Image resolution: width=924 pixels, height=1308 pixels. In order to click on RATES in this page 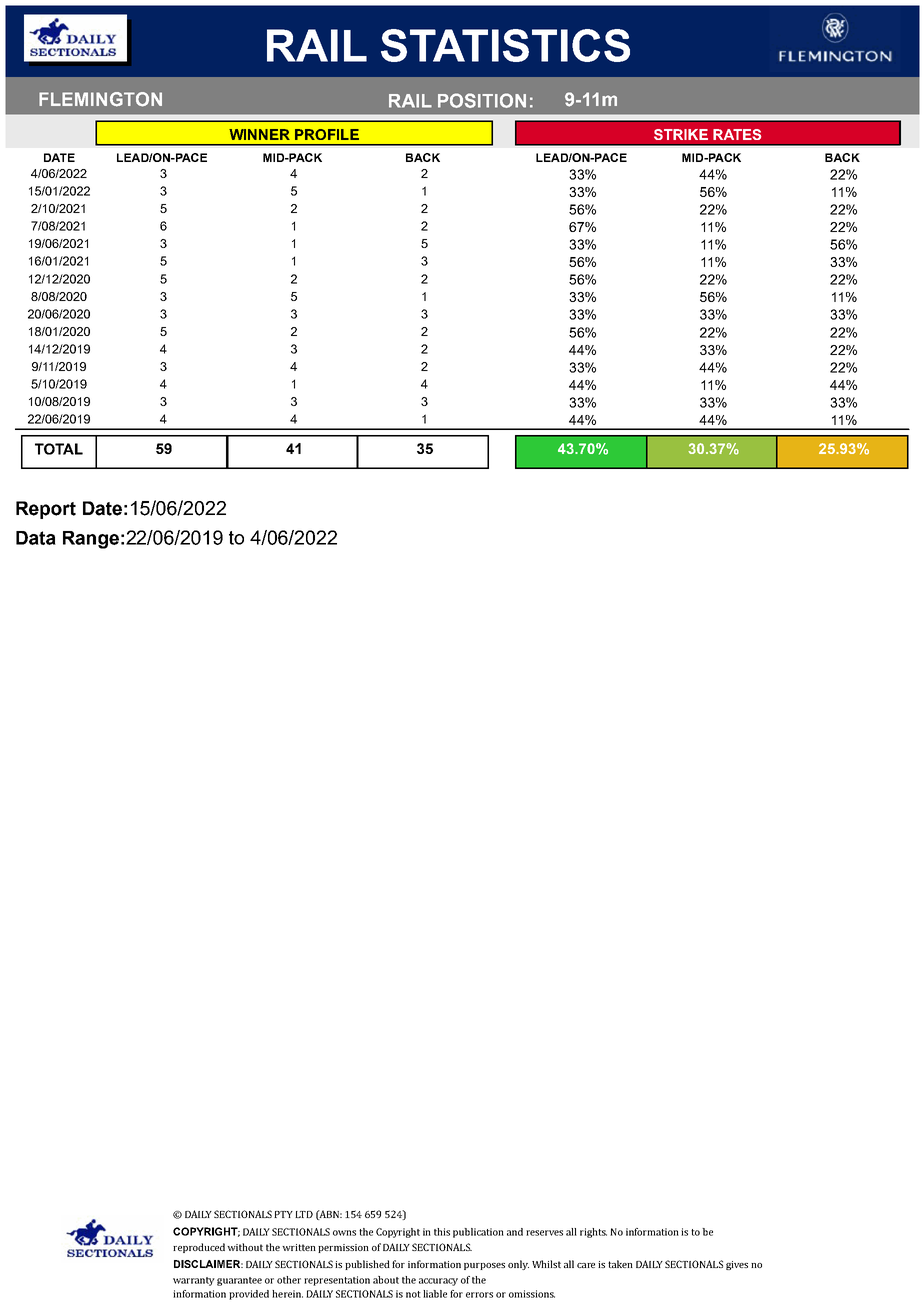, I will do `click(737, 134)`.
